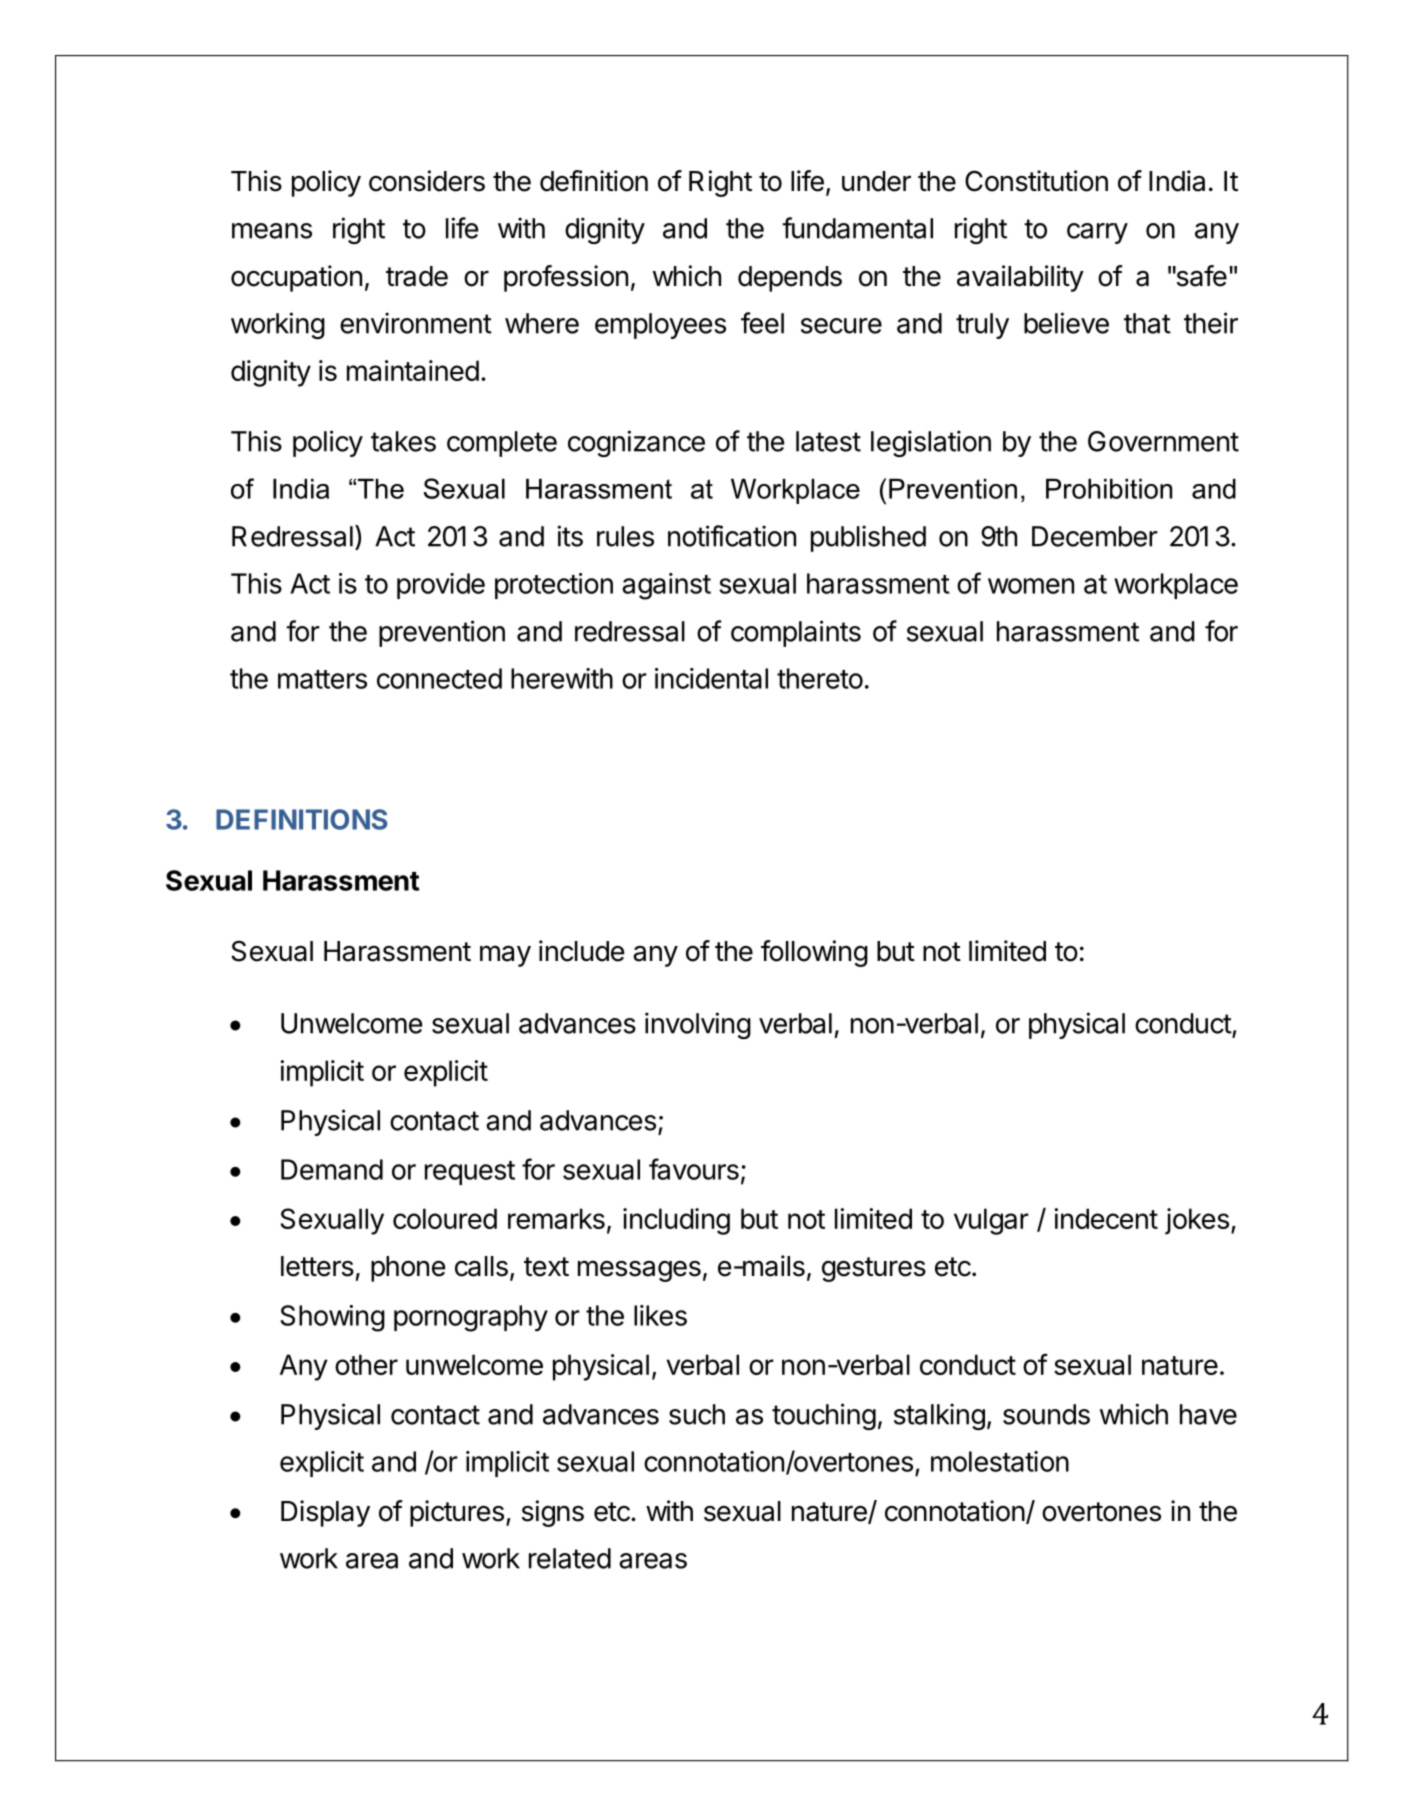 This image has height=1816, width=1403. What do you see at coordinates (790, 279) in the image?
I see `depends` at bounding box center [790, 279].
